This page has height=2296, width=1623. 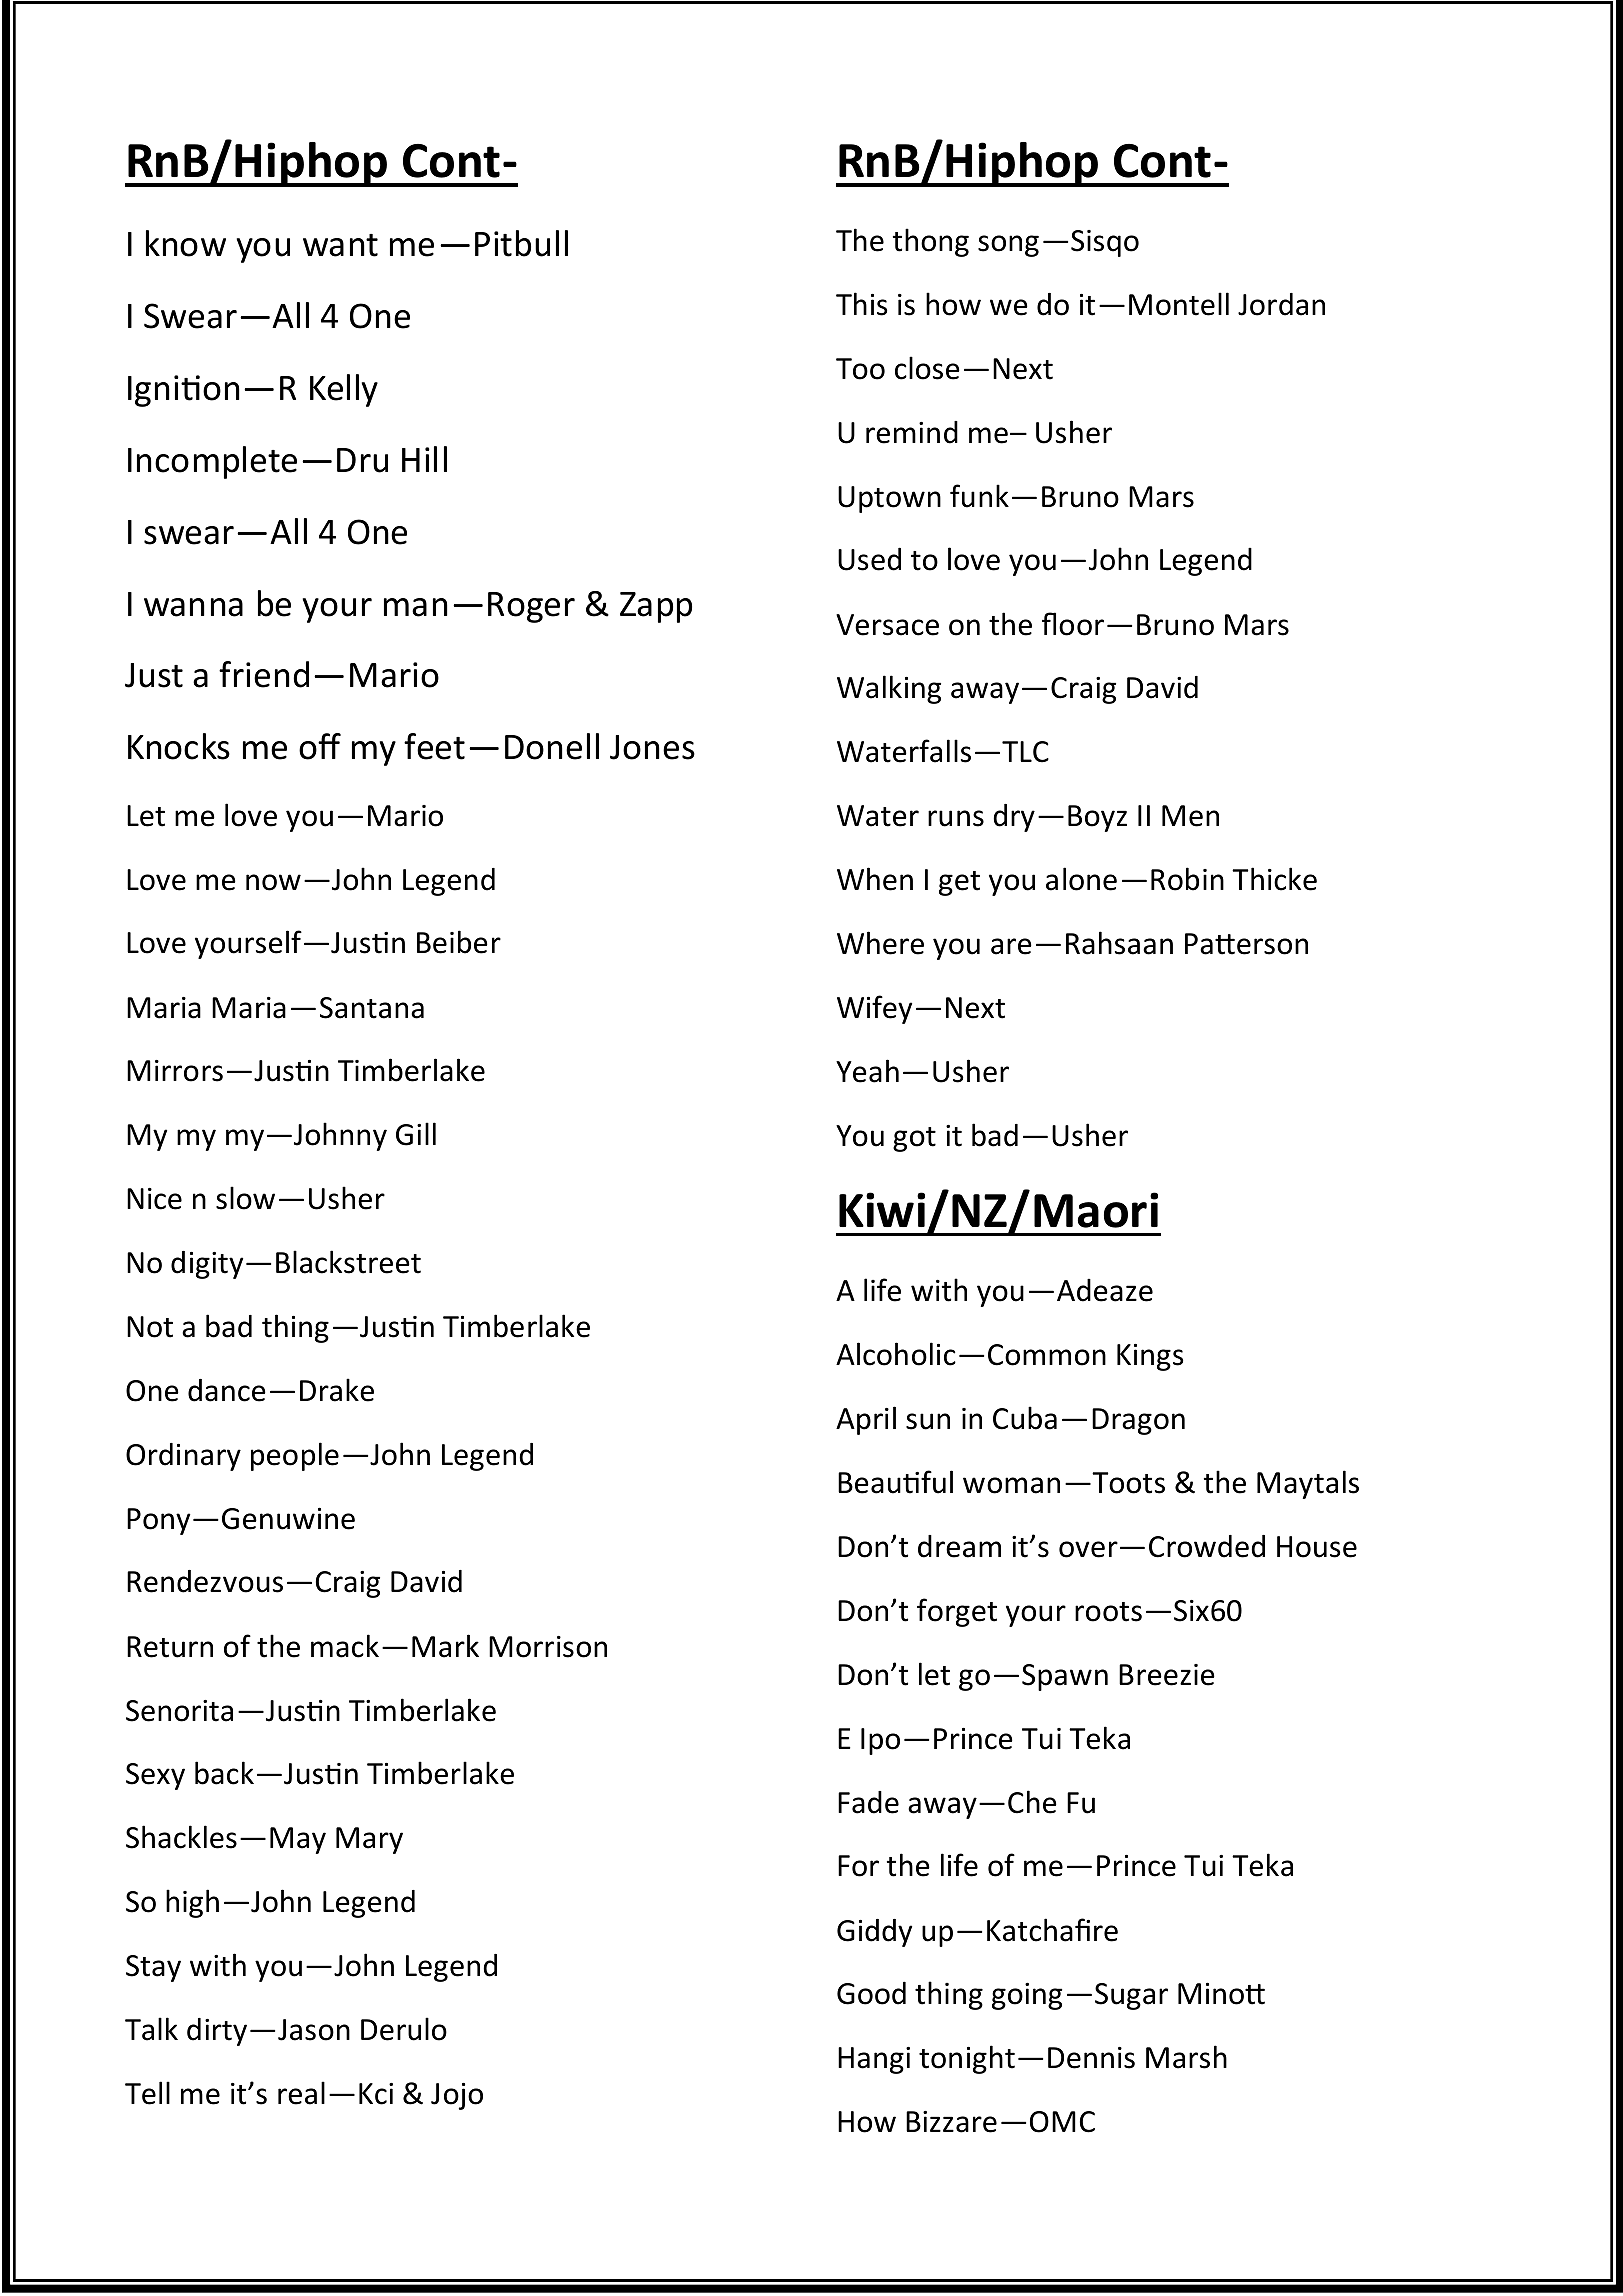 I want to click on Men, so click(x=1190, y=816).
